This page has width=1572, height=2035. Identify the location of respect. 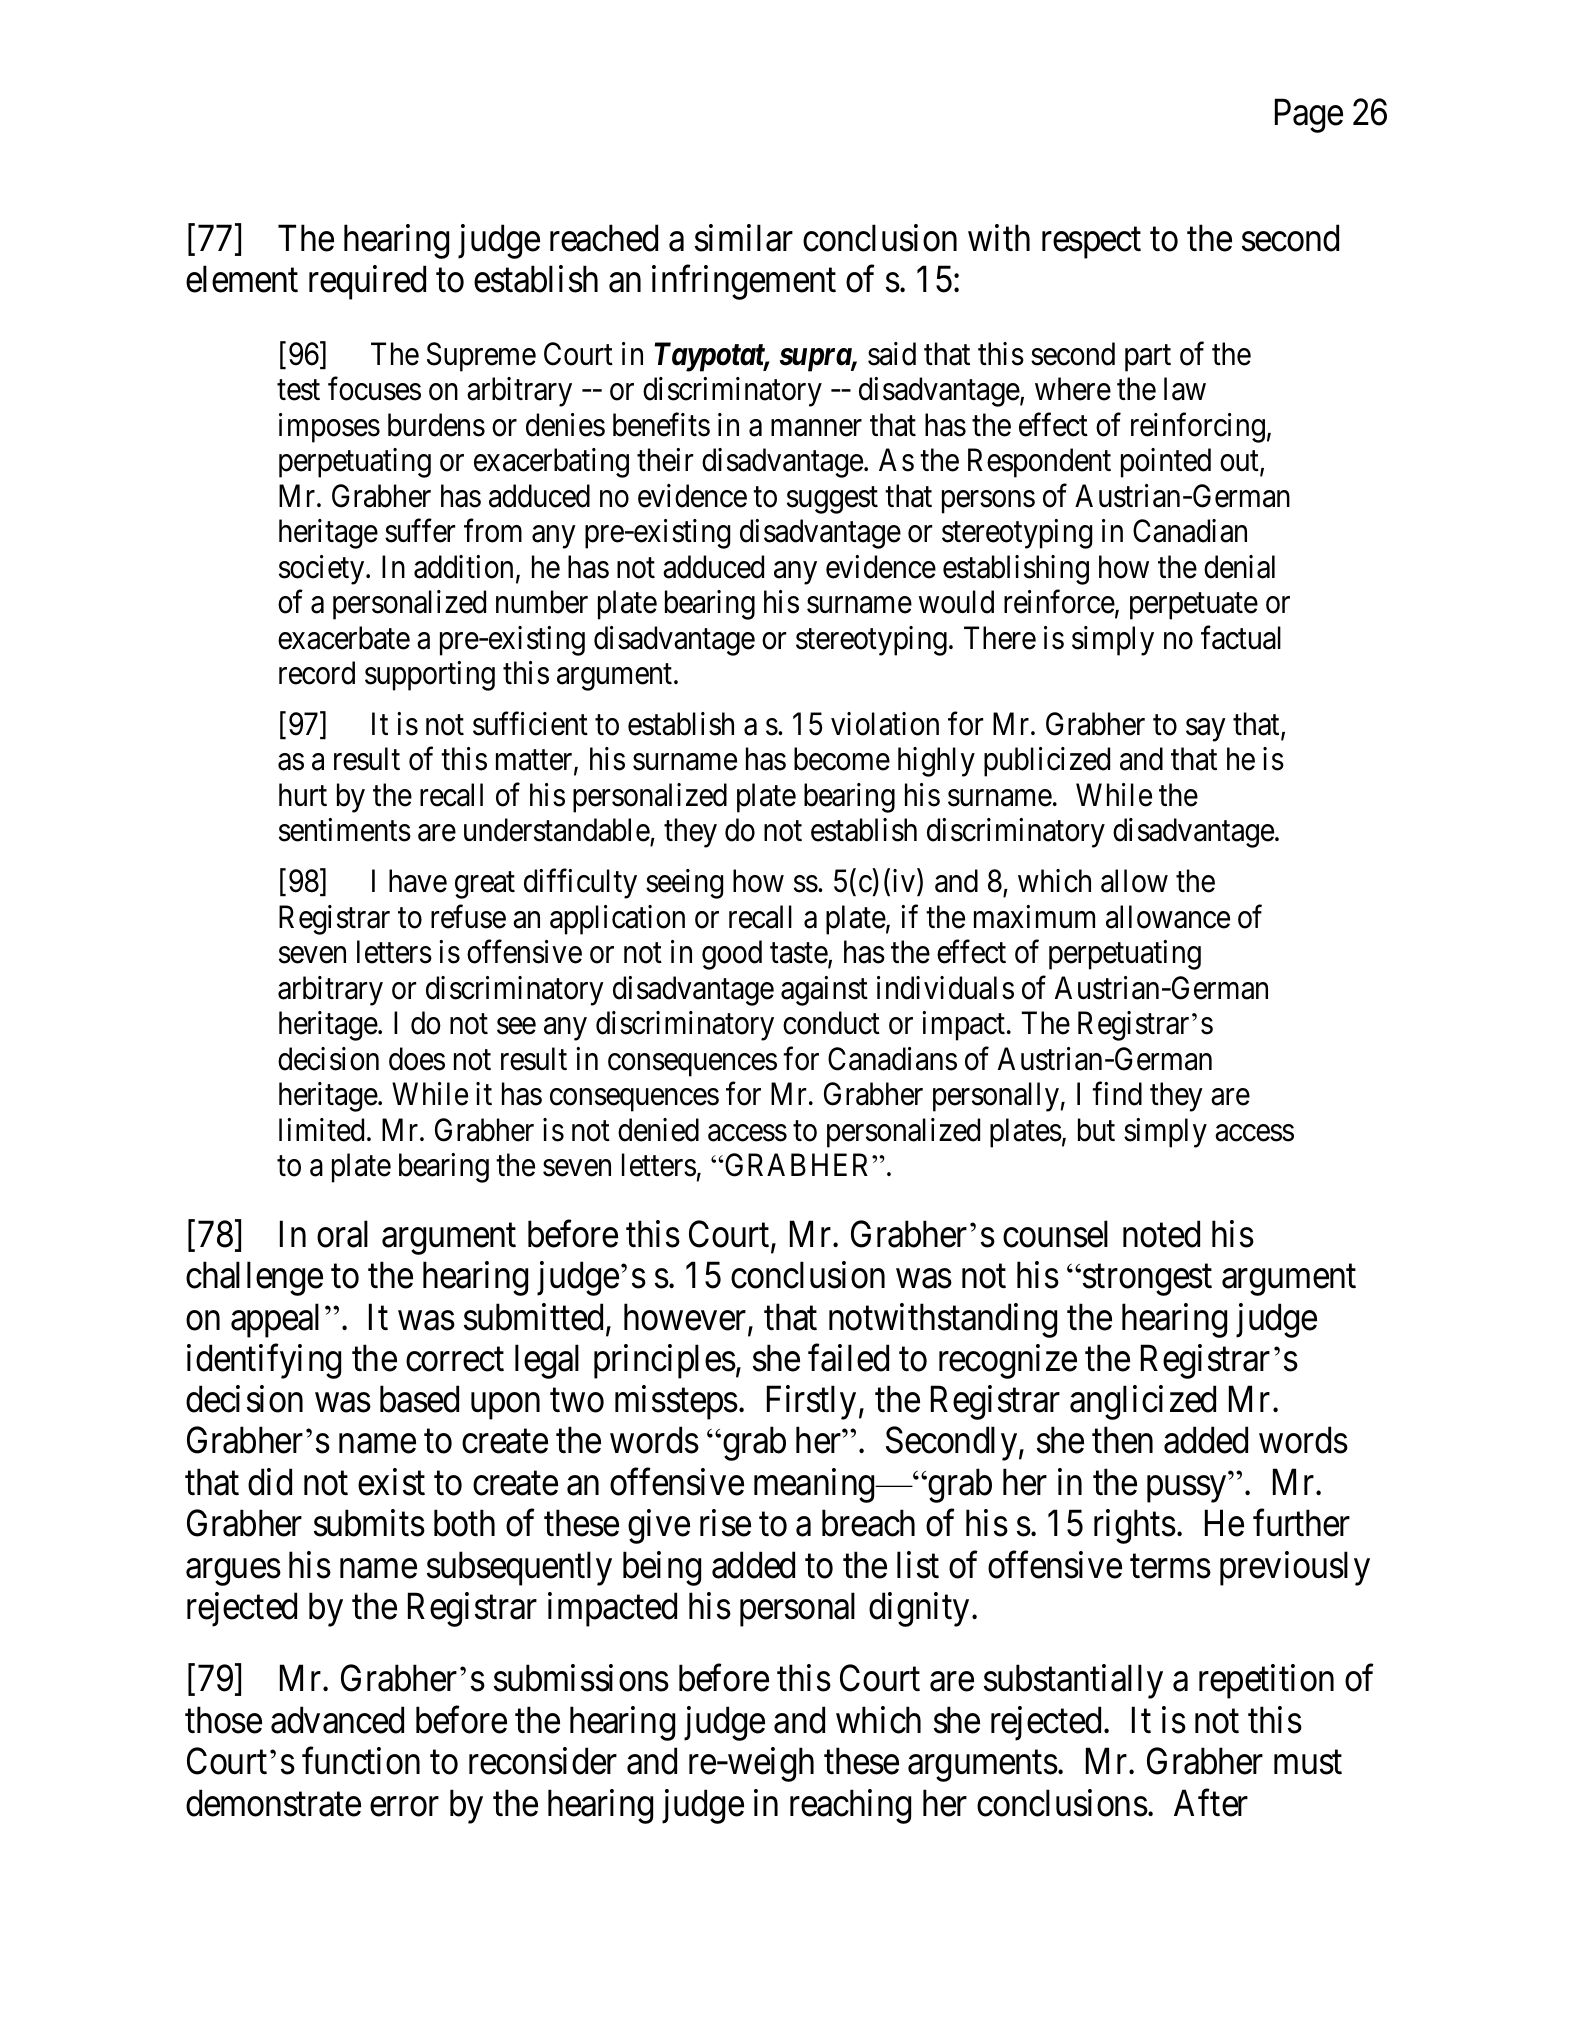
(1091, 243).
